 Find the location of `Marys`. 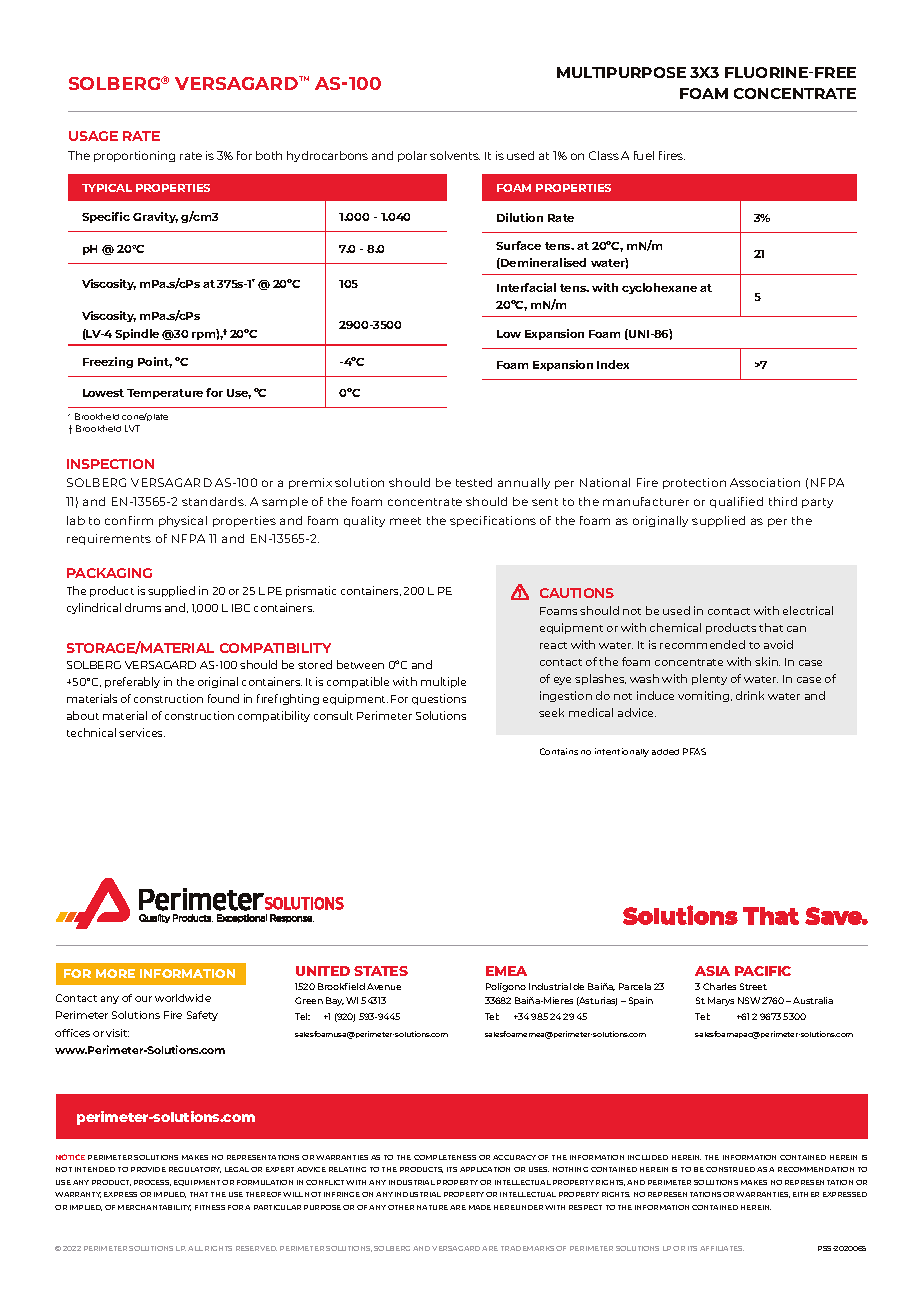

Marys is located at coordinates (721, 1001).
